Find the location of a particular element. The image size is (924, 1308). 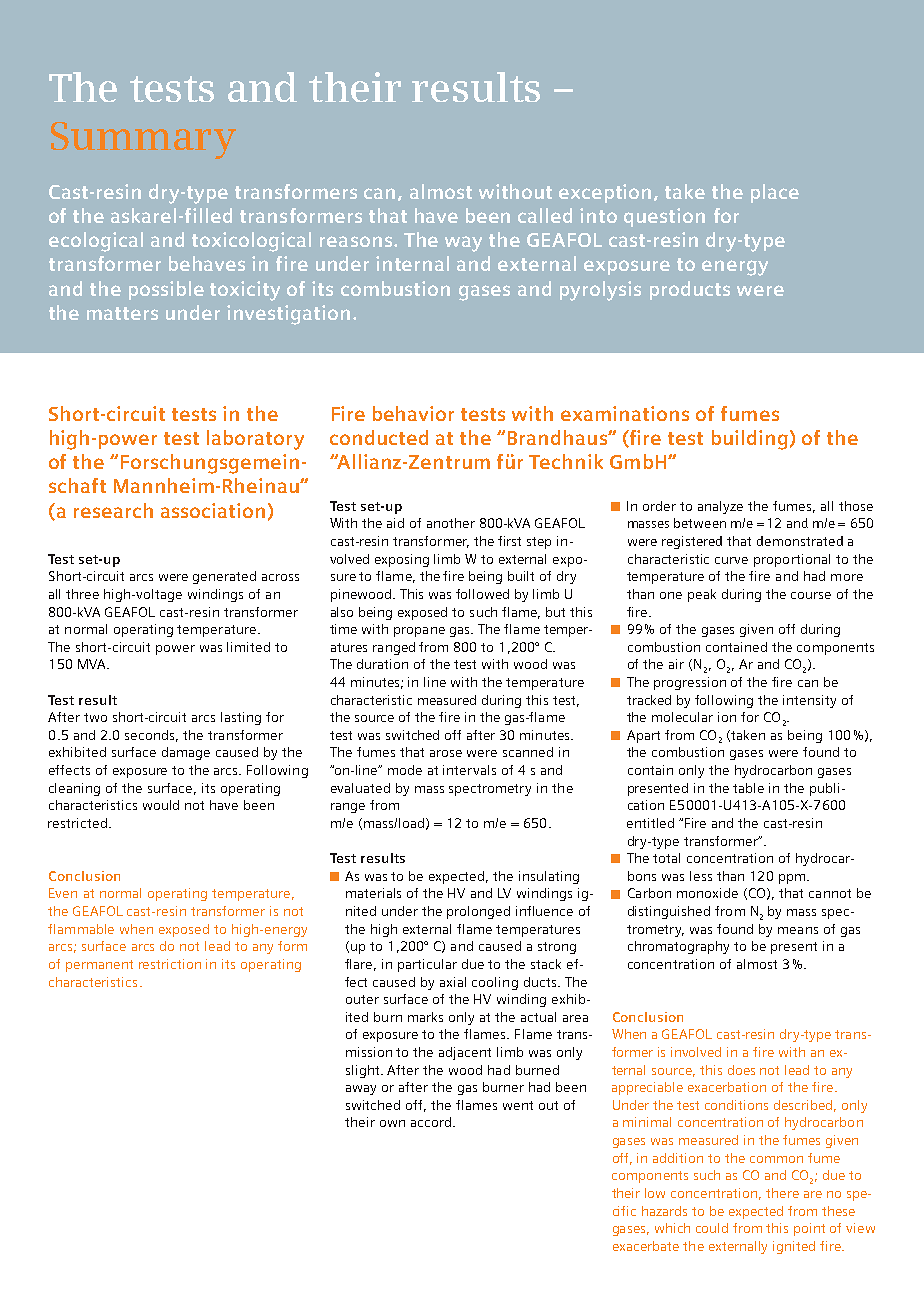

two is located at coordinates (95, 717).
